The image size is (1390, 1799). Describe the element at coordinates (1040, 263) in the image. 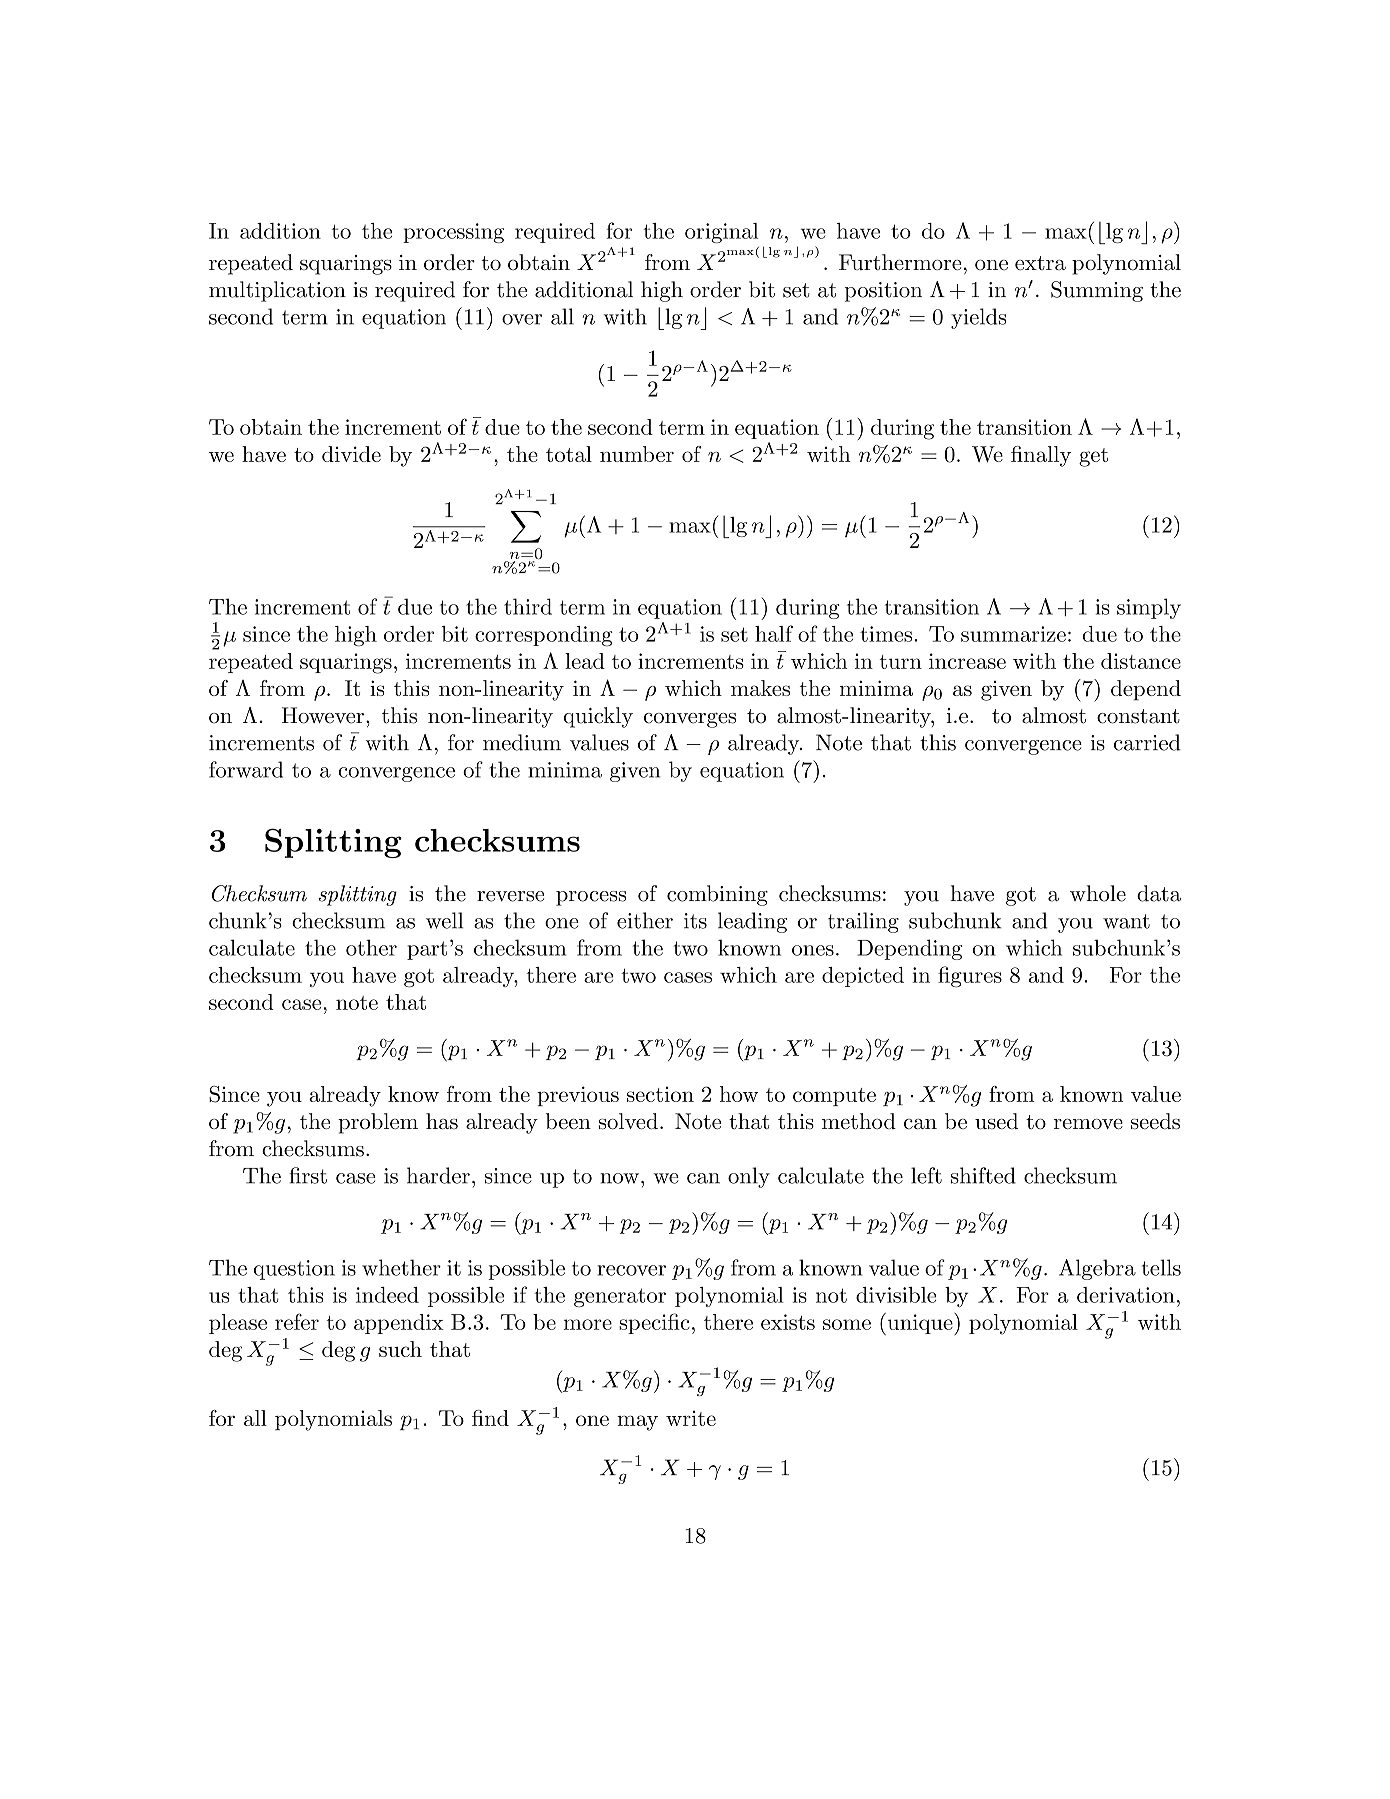

I see `extra` at that location.
